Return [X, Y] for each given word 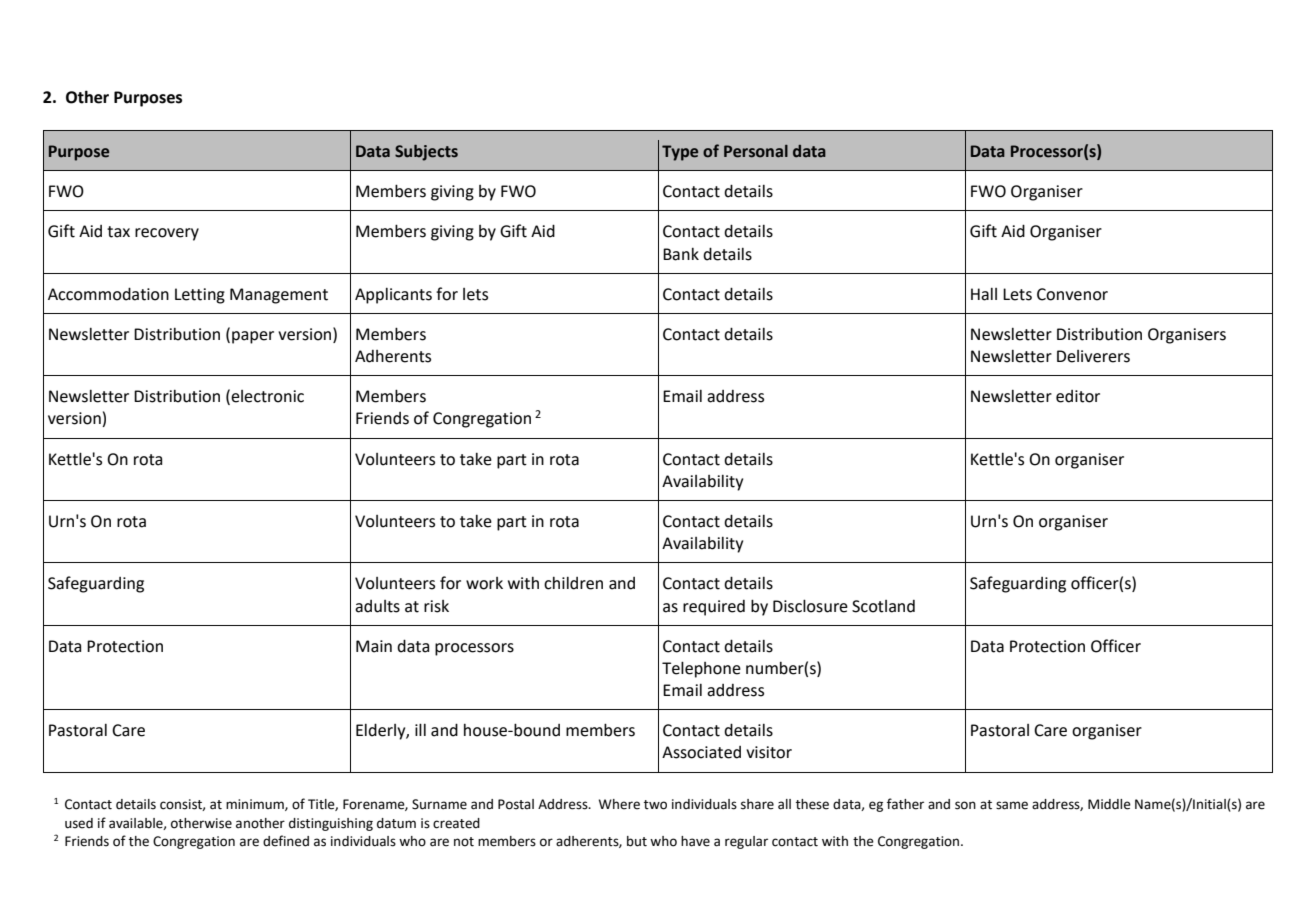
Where [619, 804]
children [573, 583]
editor [1078, 396]
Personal [756, 151]
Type [680, 153]
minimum [256, 805]
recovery [167, 234]
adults [377, 606]
